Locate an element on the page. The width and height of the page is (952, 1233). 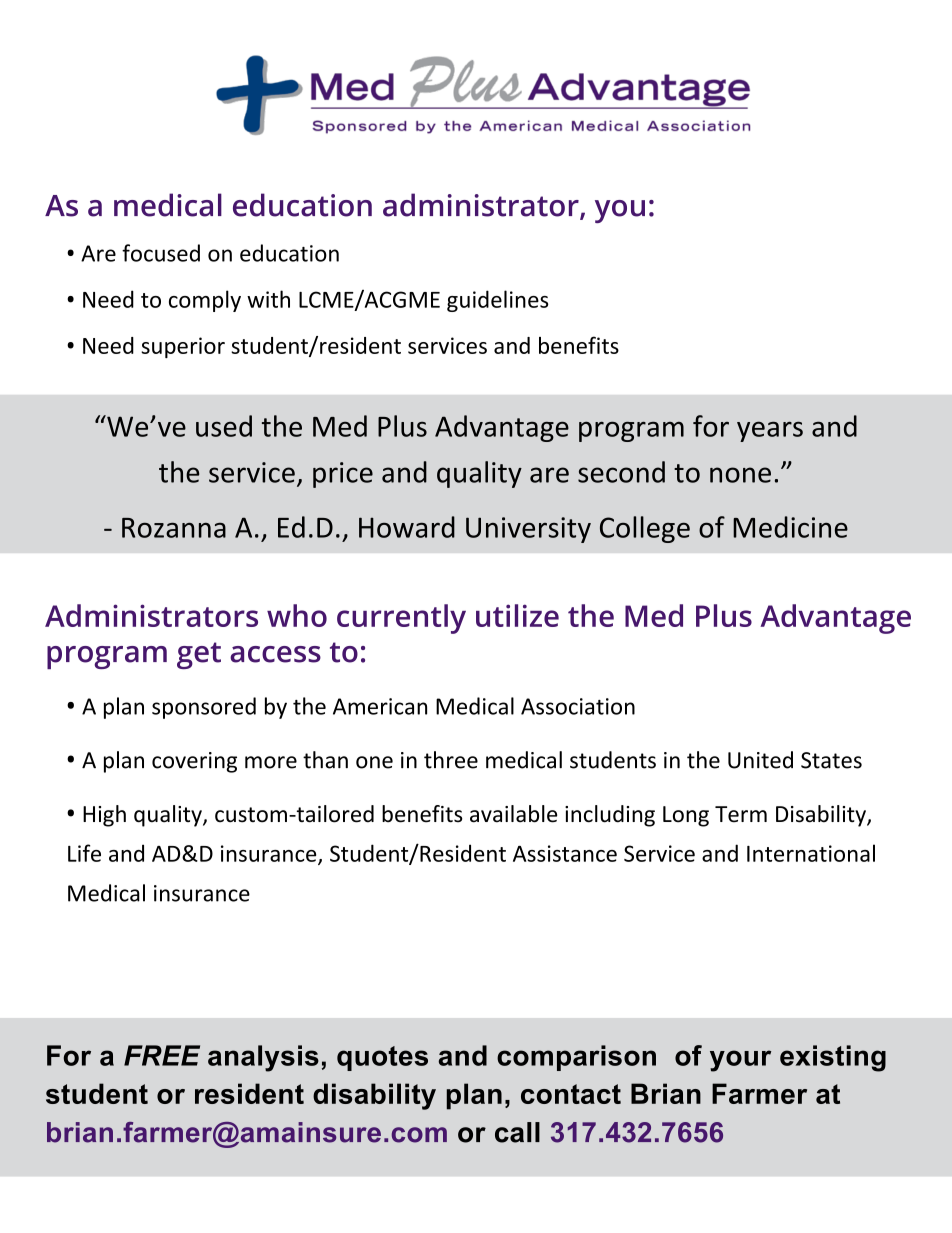
call is located at coordinates (517, 1132).
